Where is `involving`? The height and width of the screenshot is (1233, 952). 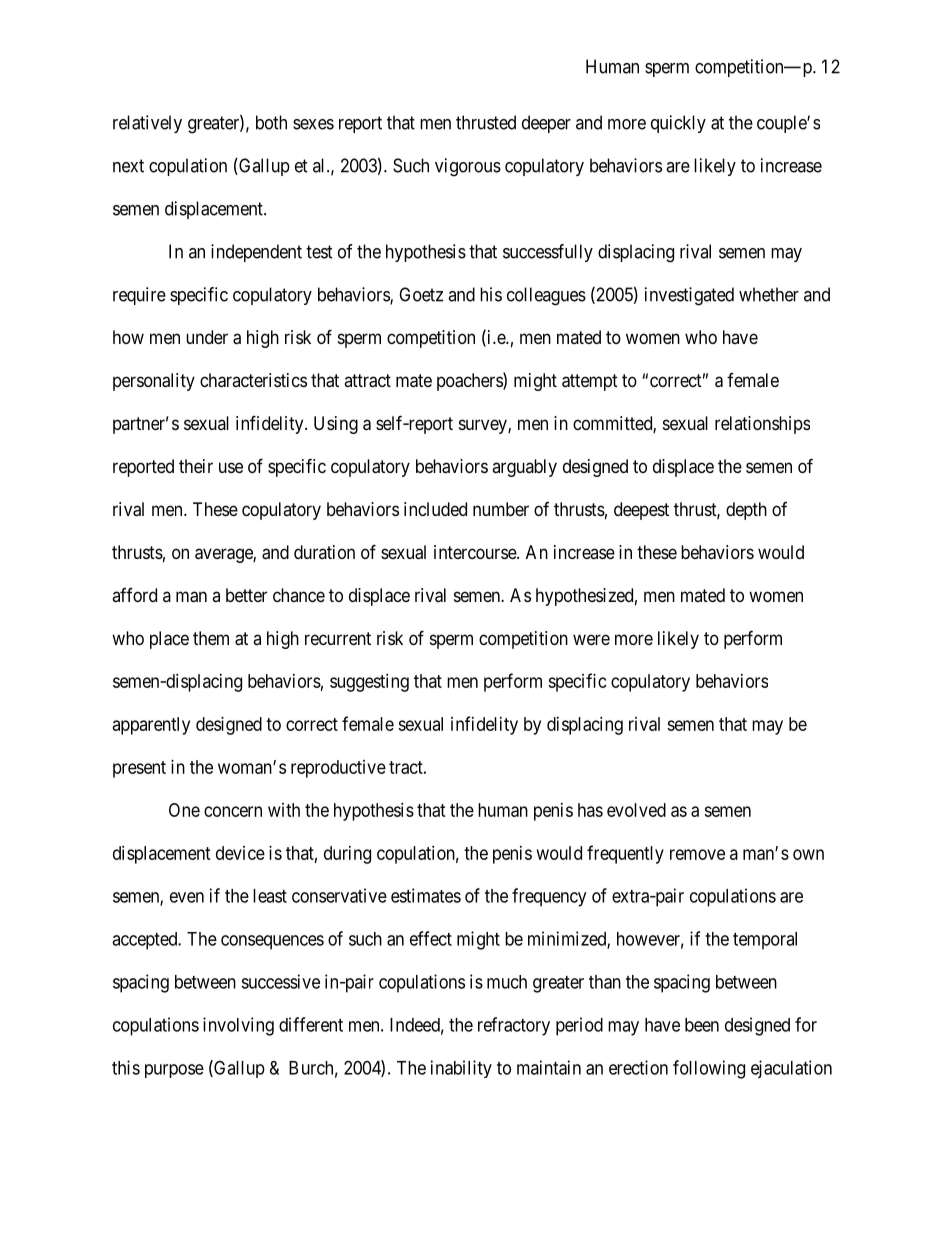
involving is located at coordinates (238, 1026).
